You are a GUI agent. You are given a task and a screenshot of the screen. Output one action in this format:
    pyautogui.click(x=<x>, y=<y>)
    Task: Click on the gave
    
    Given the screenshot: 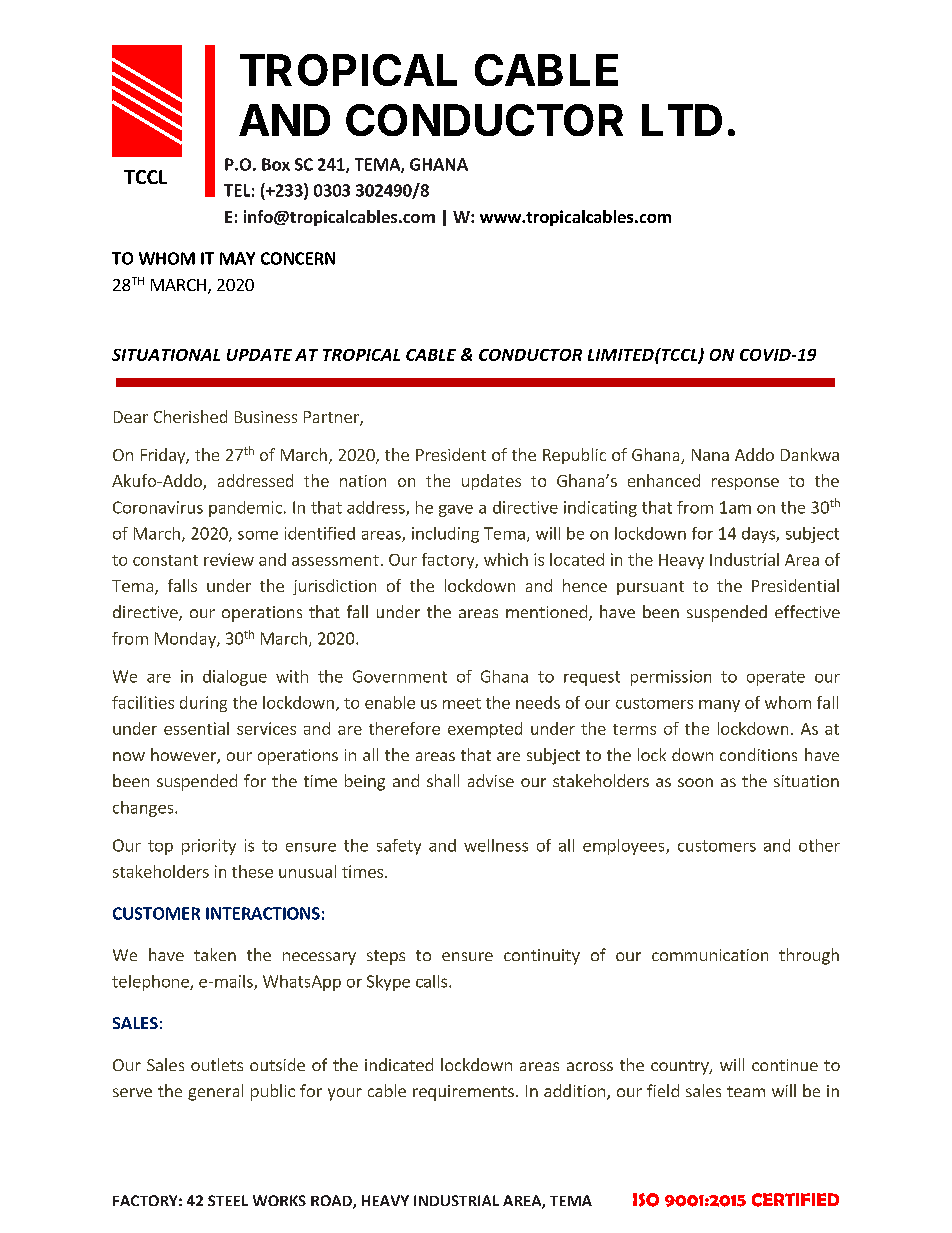 What is the action you would take?
    pyautogui.click(x=456, y=511)
